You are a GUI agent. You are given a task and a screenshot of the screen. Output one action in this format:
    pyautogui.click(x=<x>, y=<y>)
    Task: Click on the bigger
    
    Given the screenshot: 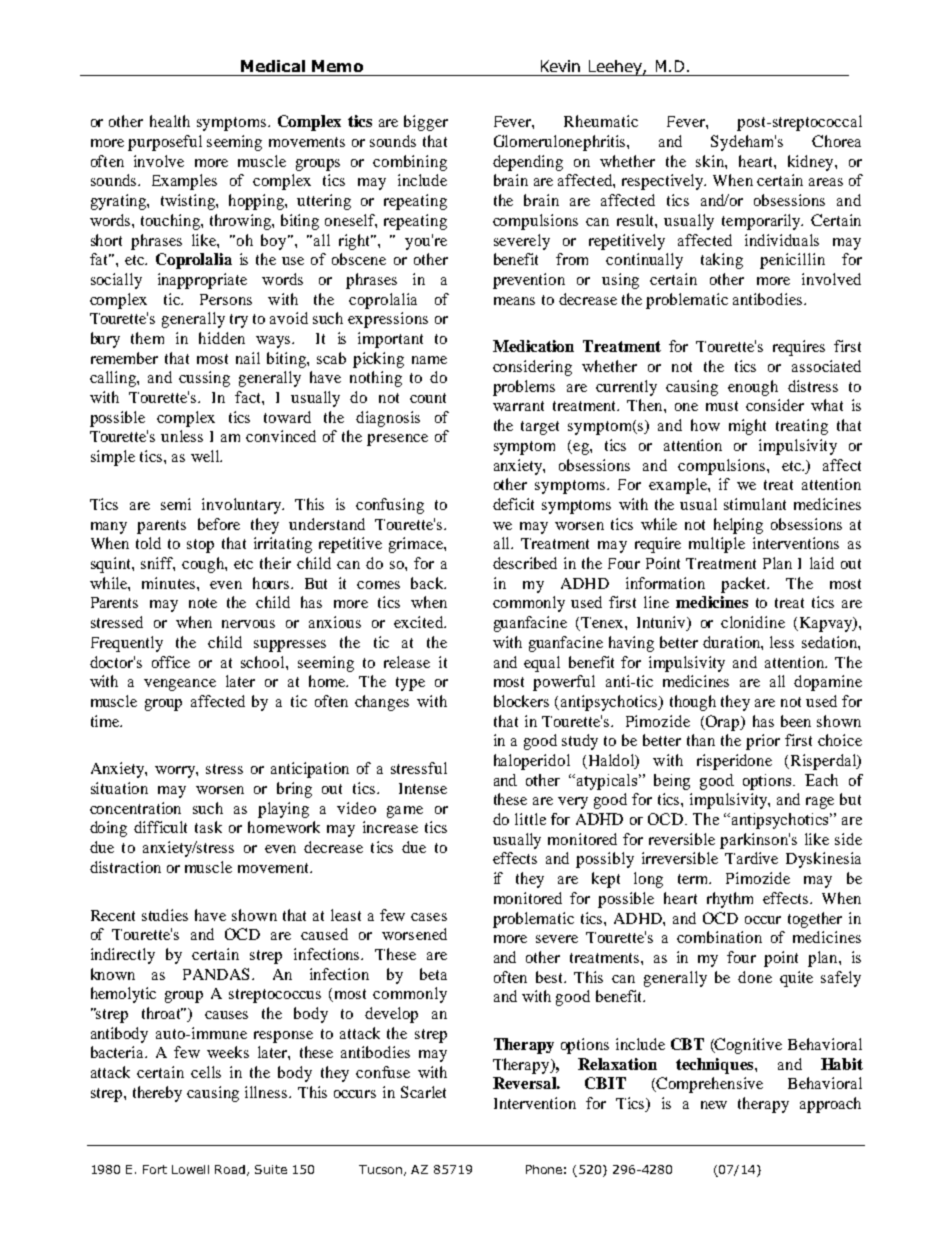 What is the action you would take?
    pyautogui.click(x=426, y=123)
